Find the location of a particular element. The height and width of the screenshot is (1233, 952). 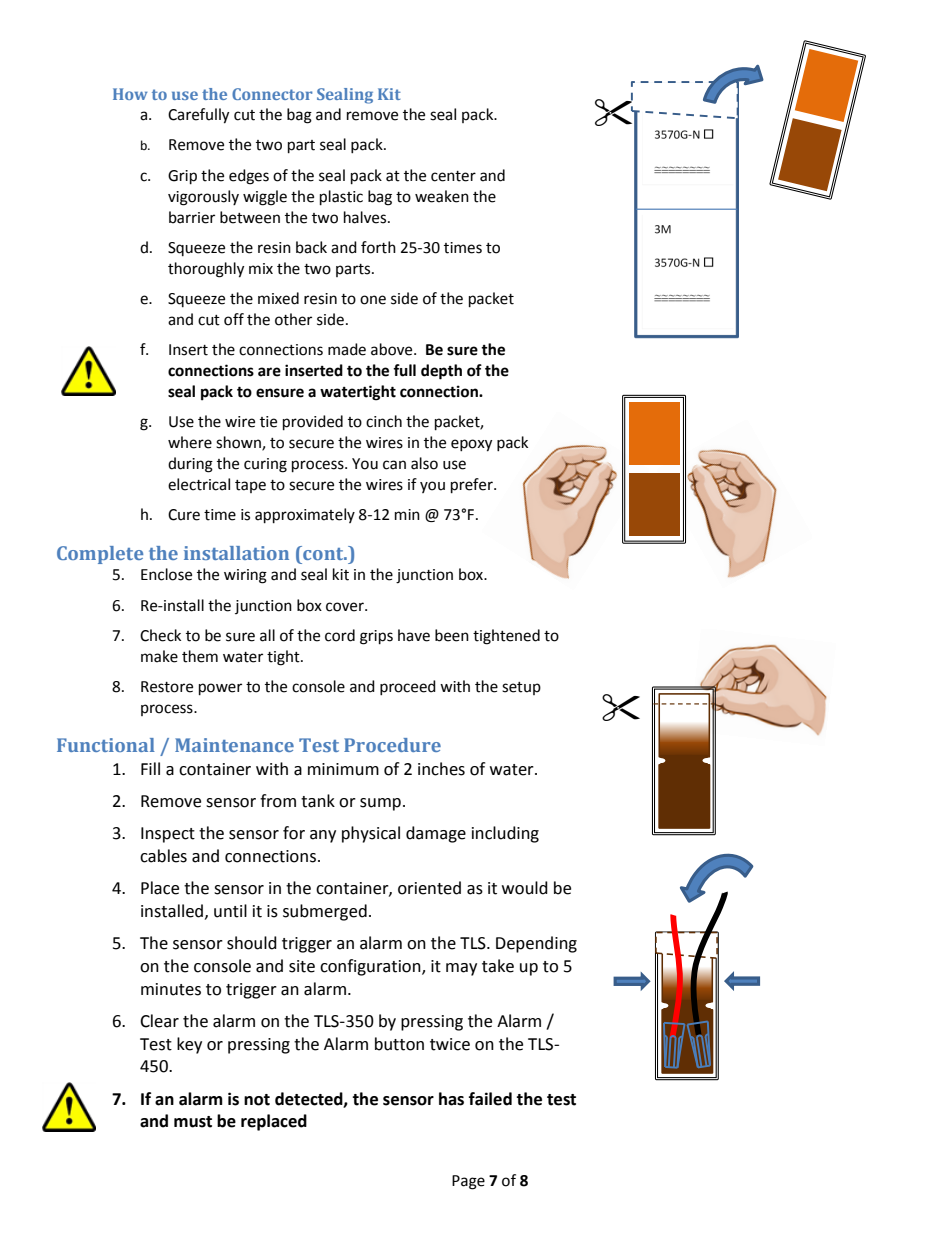

not is located at coordinates (257, 1100).
